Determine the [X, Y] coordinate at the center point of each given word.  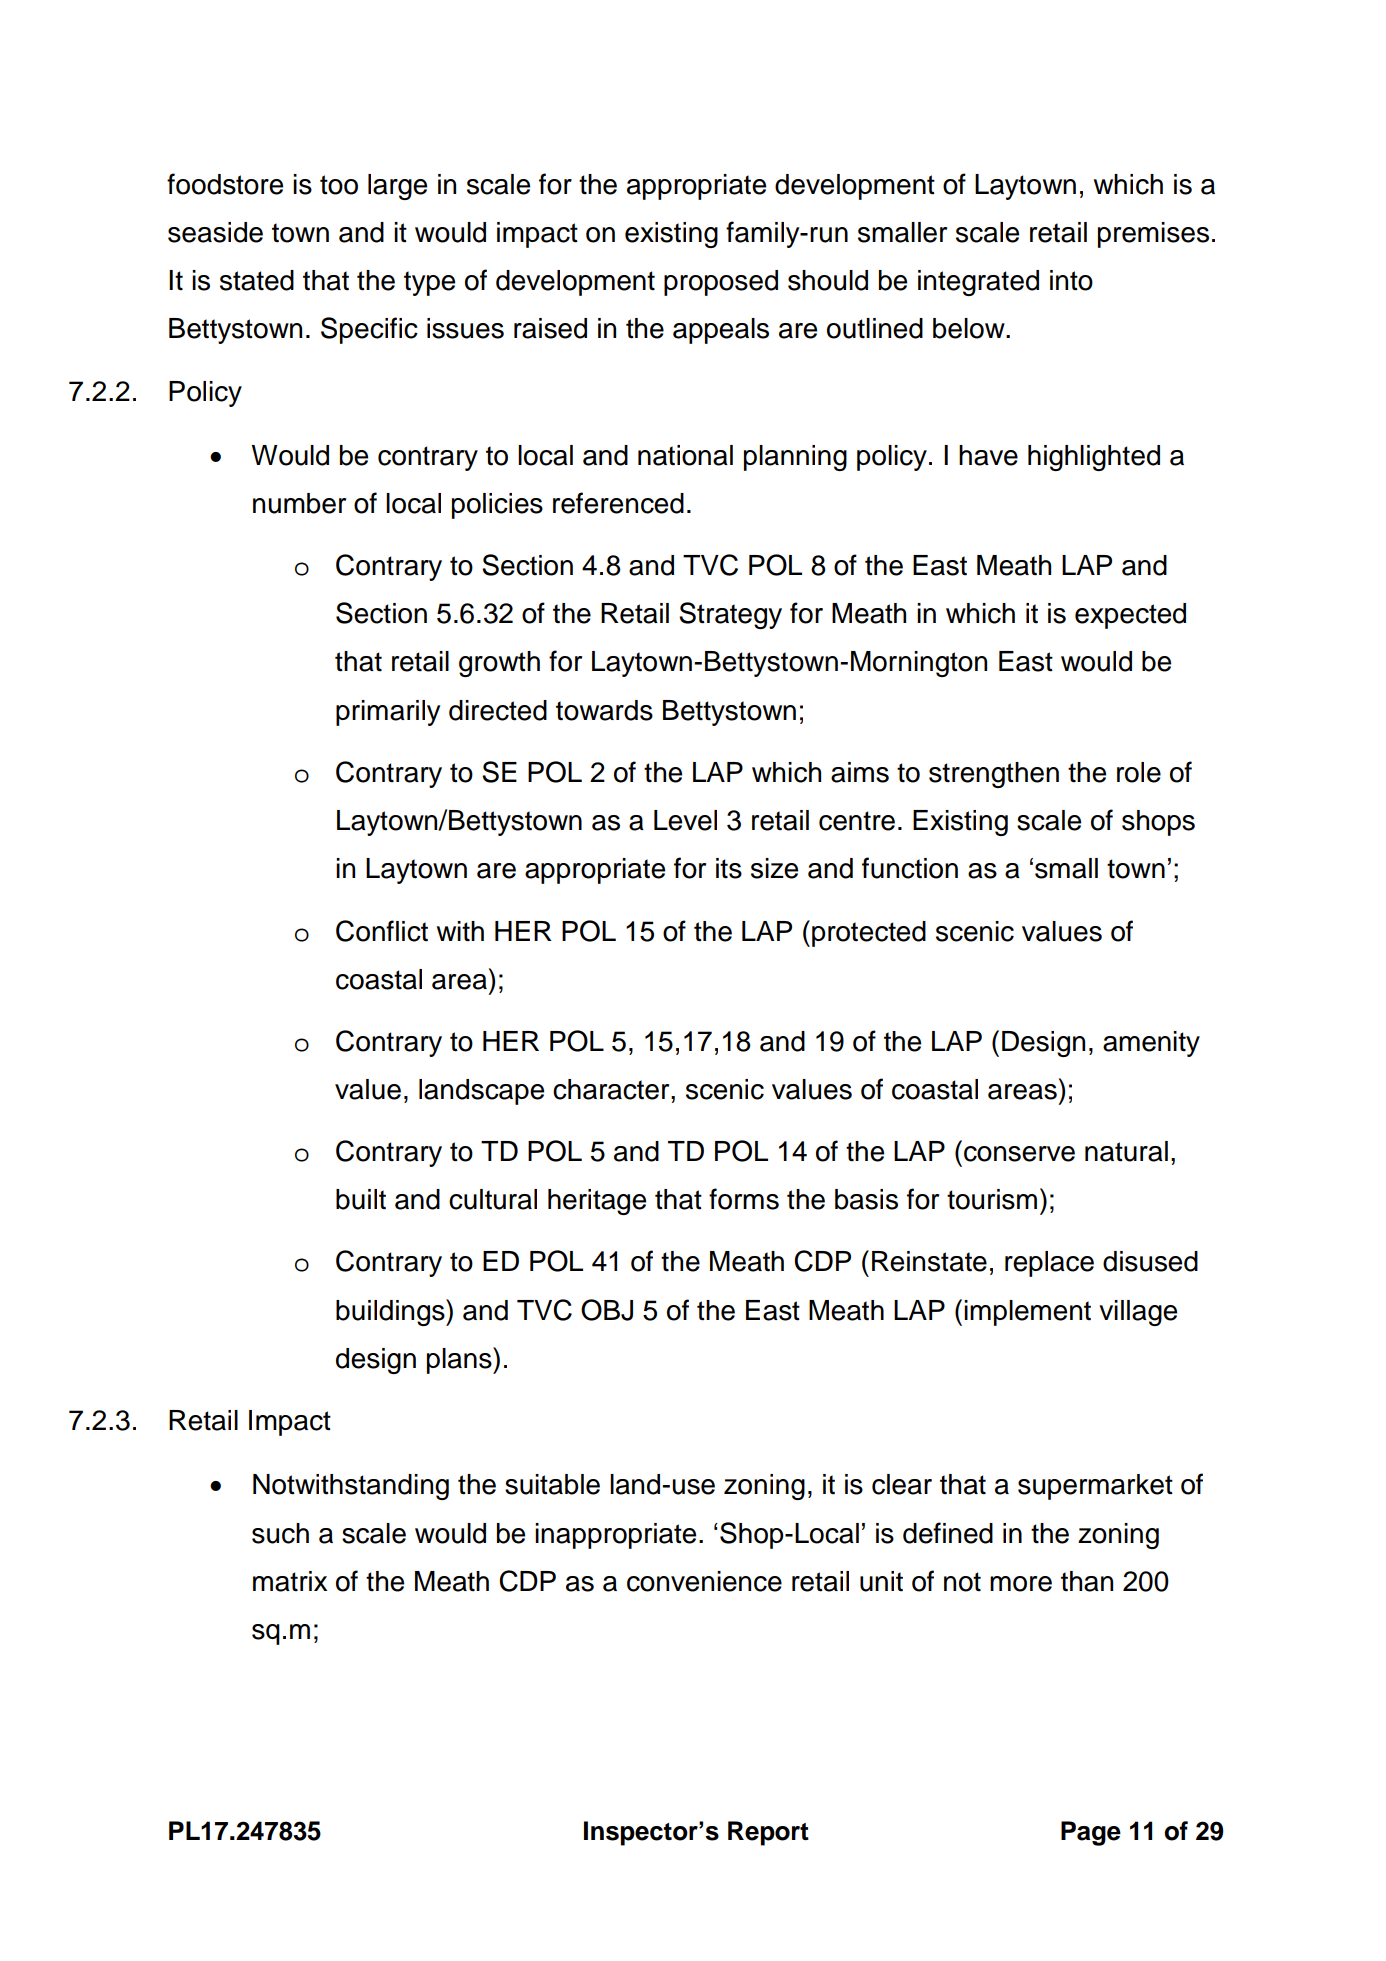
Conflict [382, 931]
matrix [290, 1581]
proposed [721, 283]
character [612, 1089]
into [1071, 280]
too [339, 185]
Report [768, 1833]
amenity [1151, 1044]
